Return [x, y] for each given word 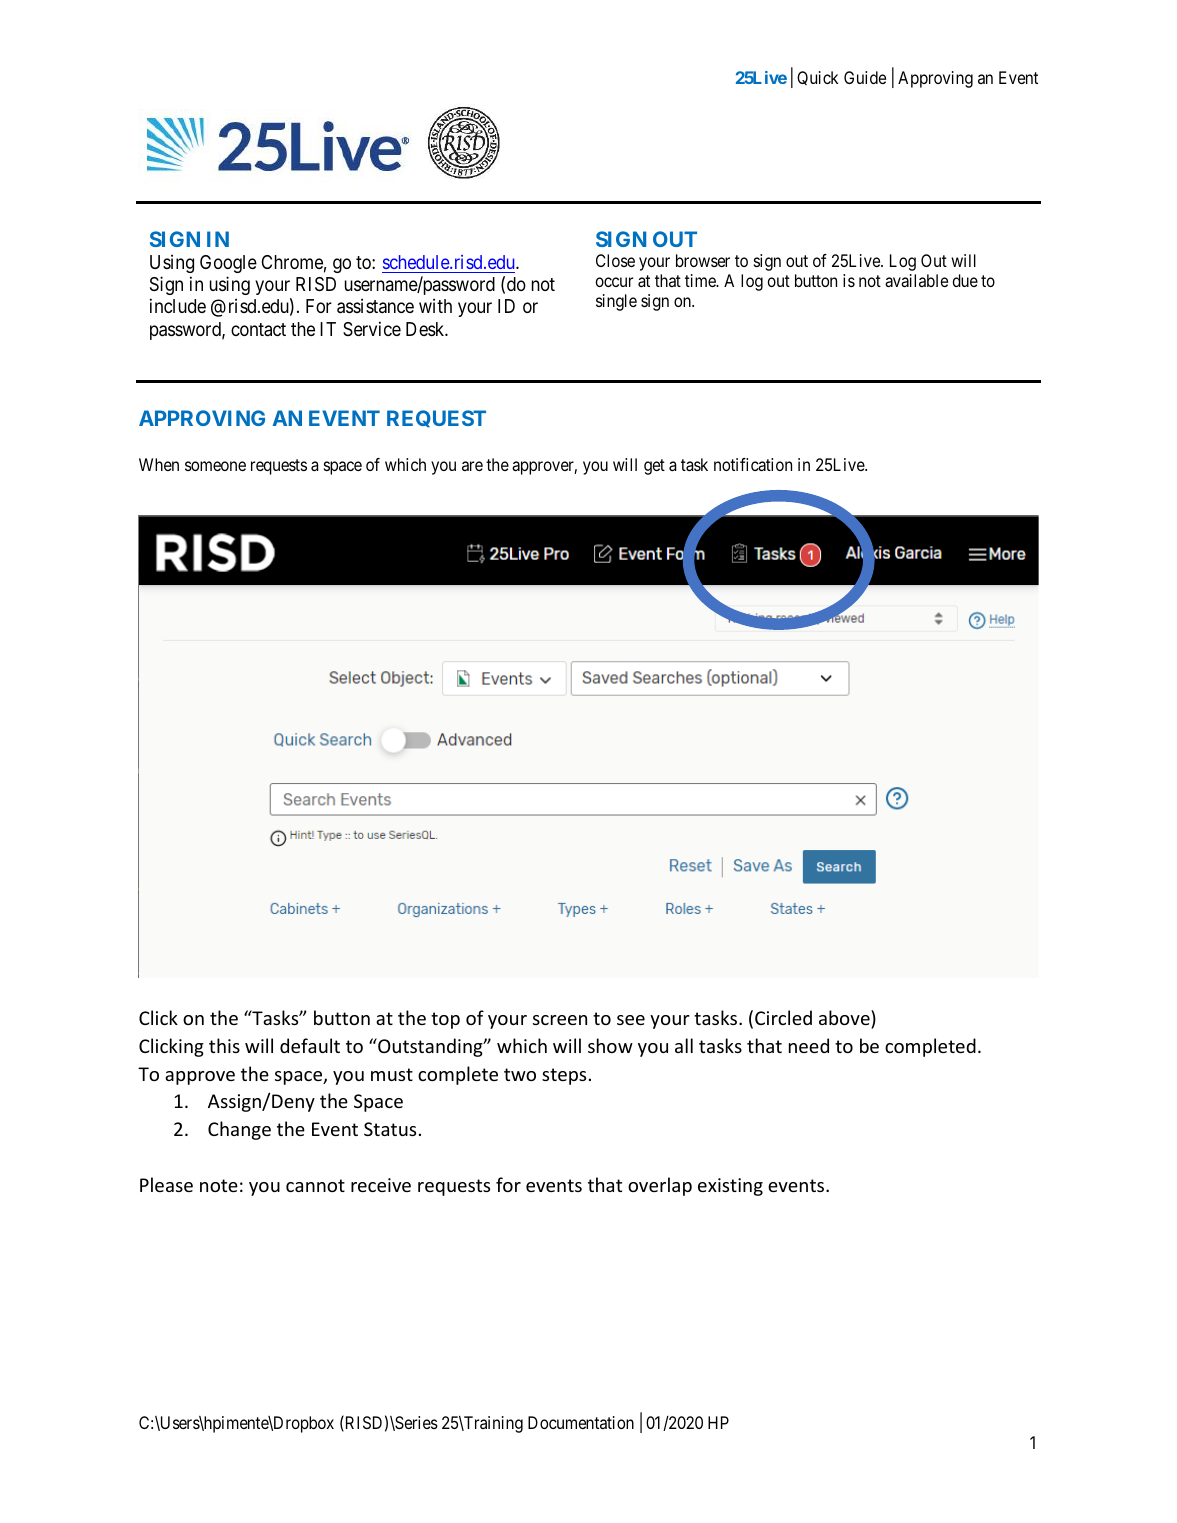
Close [615, 260]
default [310, 1045]
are [472, 466]
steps [564, 1076]
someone [215, 466]
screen [560, 1020]
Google [228, 264]
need [809, 1045]
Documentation [581, 1422]
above [845, 1017]
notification [753, 464]
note [219, 1185]
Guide [865, 77]
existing [730, 1187]
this [224, 1045]
